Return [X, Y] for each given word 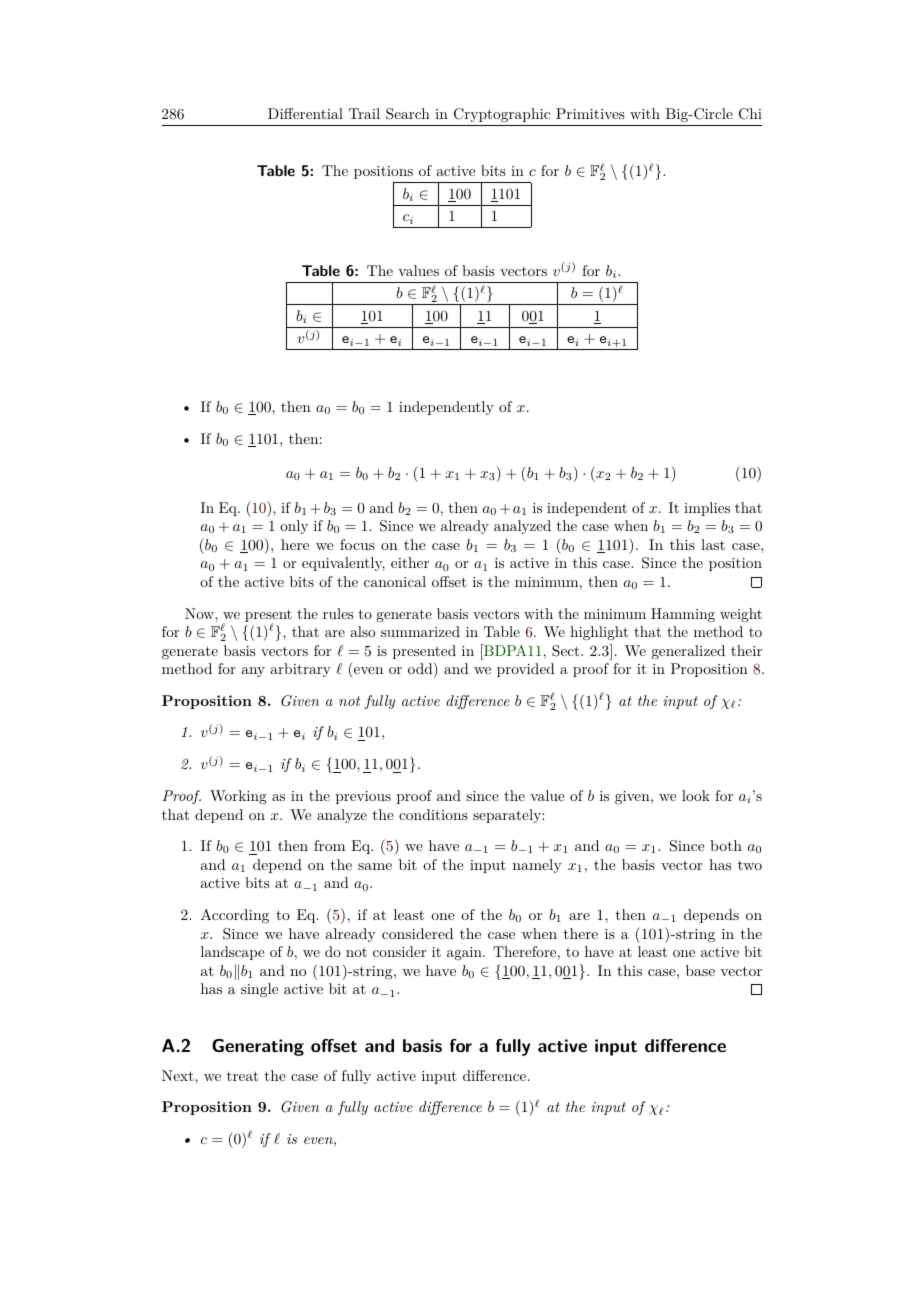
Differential [305, 113]
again [465, 953]
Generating [258, 1047]
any [253, 672]
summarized [420, 631]
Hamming [683, 615]
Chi [750, 114]
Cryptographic [502, 115]
